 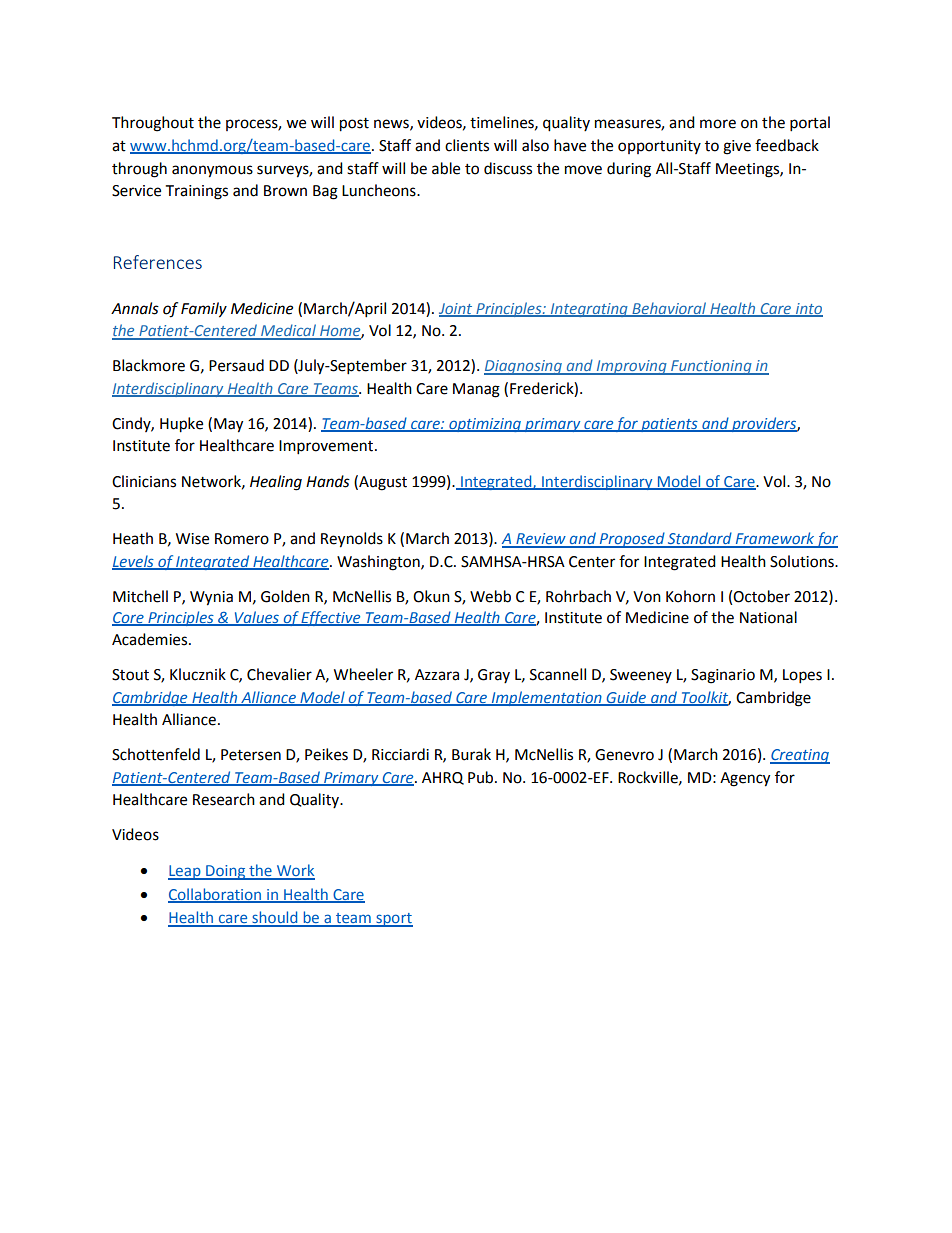 What do you see at coordinates (216, 895) in the document?
I see `Collaboration` at bounding box center [216, 895].
